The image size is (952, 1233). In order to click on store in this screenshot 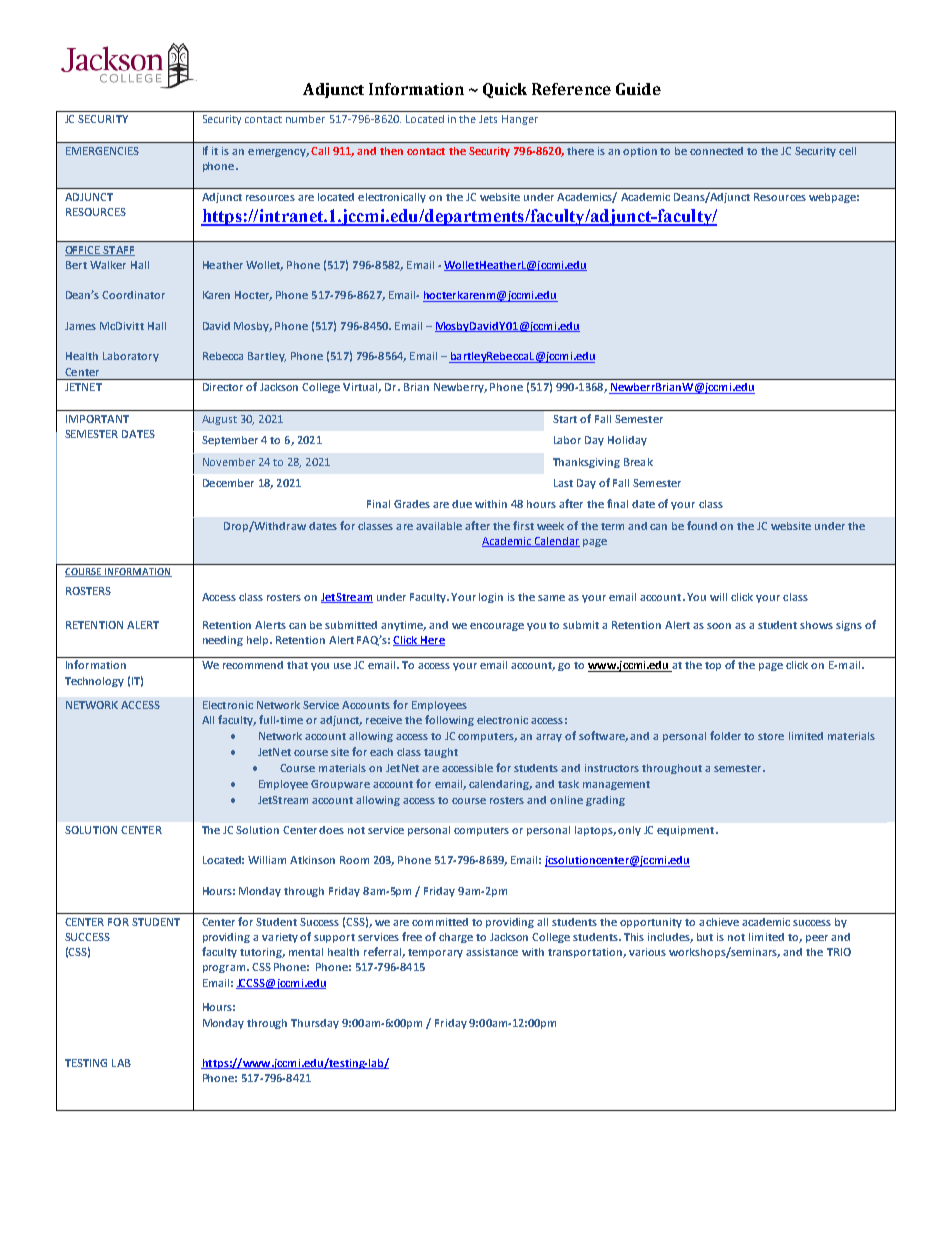, I will do `click(771, 736)`.
